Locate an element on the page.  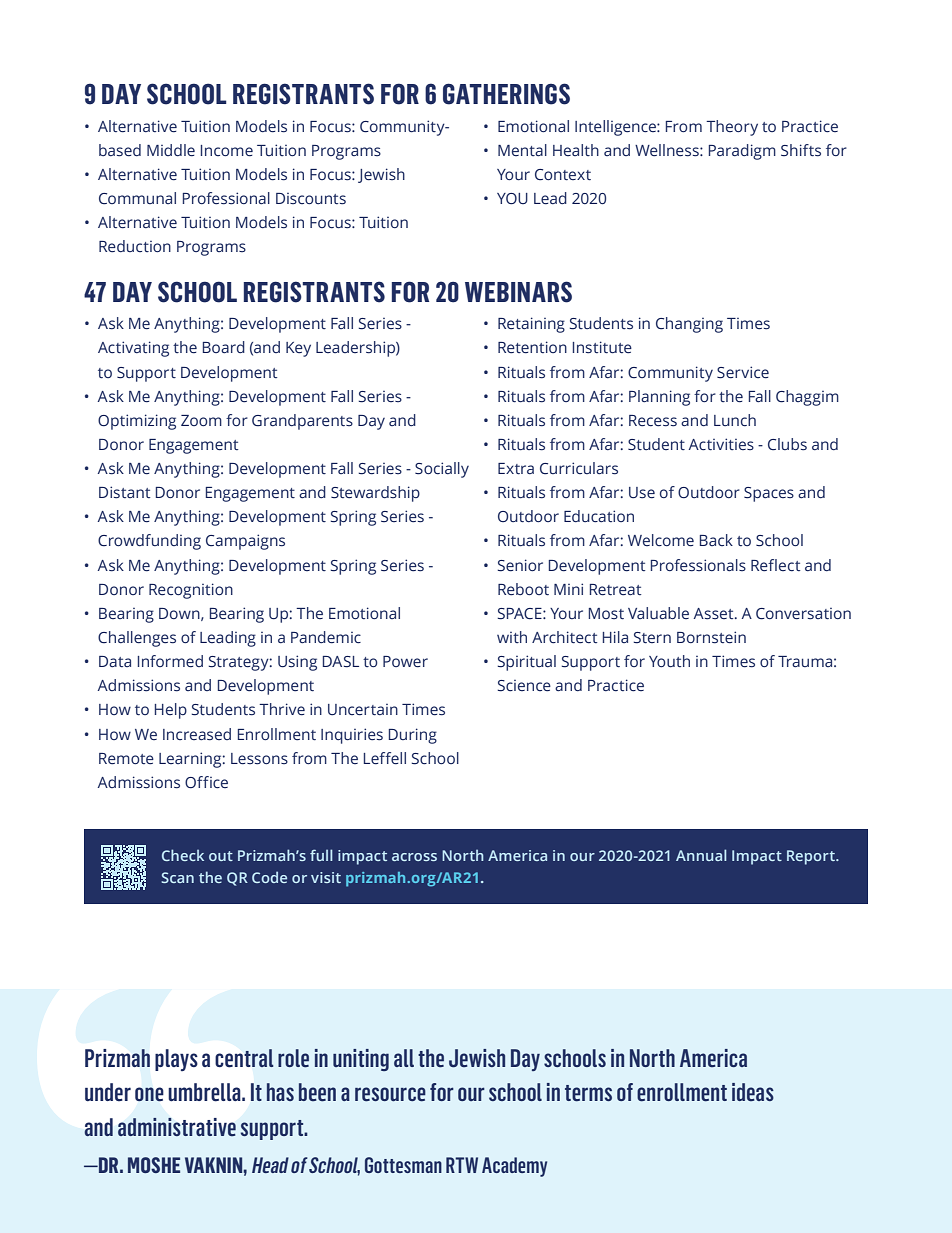
Academy is located at coordinates (514, 1167).
